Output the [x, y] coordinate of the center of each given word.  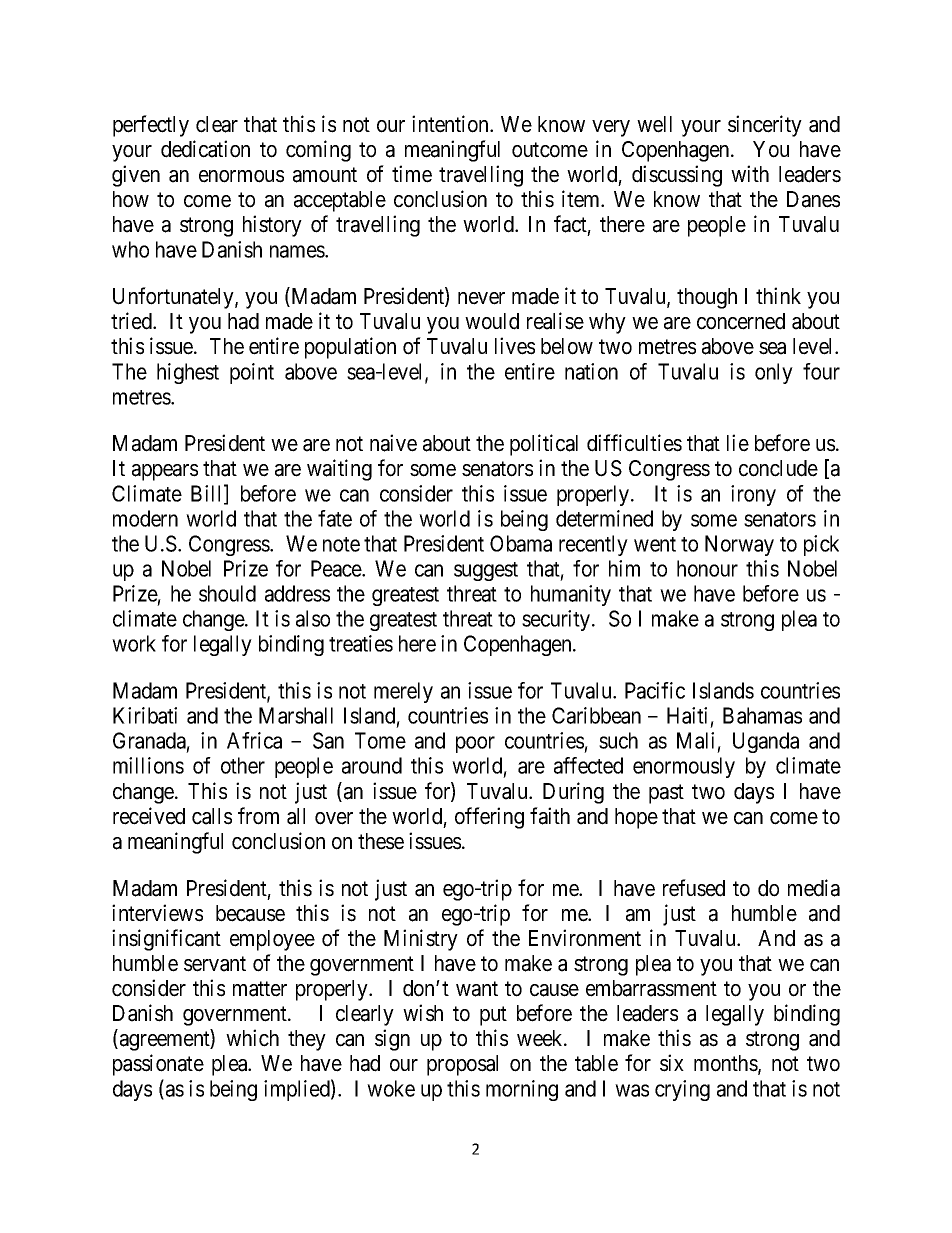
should [227, 593]
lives [515, 346]
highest [188, 373]
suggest [486, 571]
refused [694, 888]
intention [451, 124]
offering [489, 818]
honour [707, 568]
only [774, 373]
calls [212, 816]
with [750, 173]
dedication [205, 149]
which [252, 1038]
